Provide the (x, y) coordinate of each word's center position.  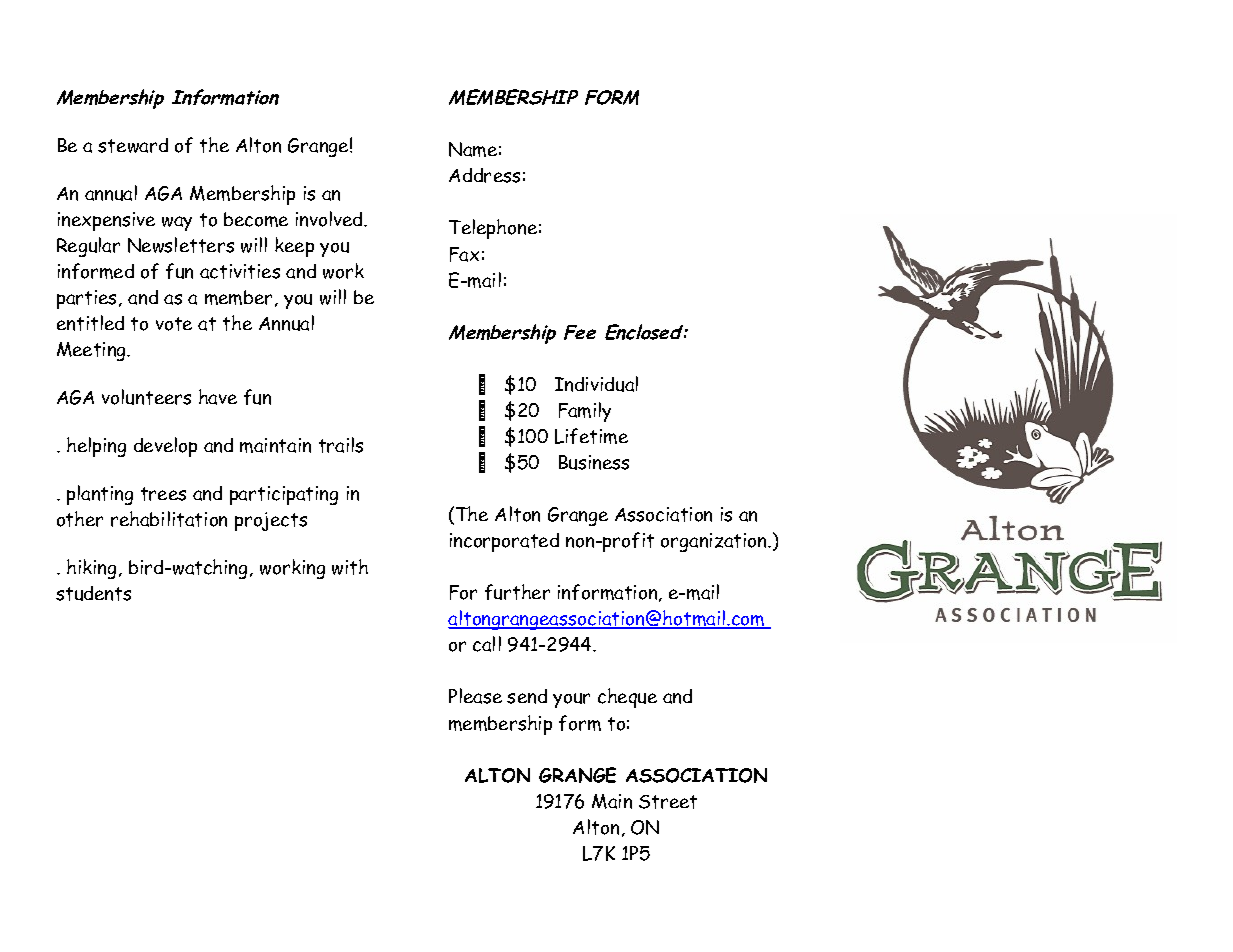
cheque (627, 698)
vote (174, 324)
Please (475, 696)
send (527, 696)
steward (133, 145)
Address (484, 175)
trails (341, 445)
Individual (596, 384)
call (487, 644)
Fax (464, 254)
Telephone (493, 229)
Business (594, 462)
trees (163, 494)
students (93, 593)
